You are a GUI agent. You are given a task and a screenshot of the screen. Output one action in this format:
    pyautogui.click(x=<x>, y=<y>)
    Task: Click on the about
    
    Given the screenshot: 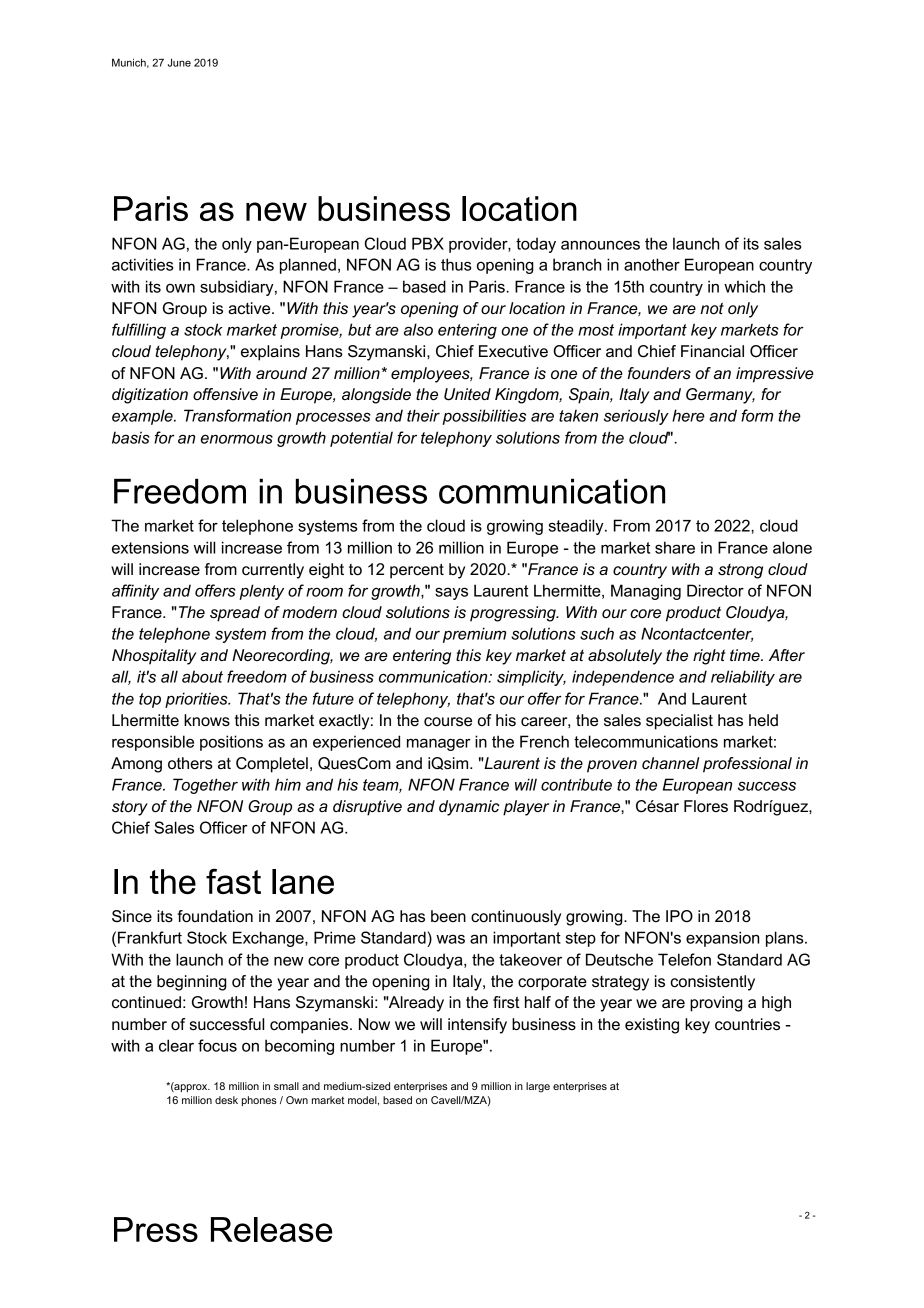 What is the action you would take?
    pyautogui.click(x=202, y=676)
